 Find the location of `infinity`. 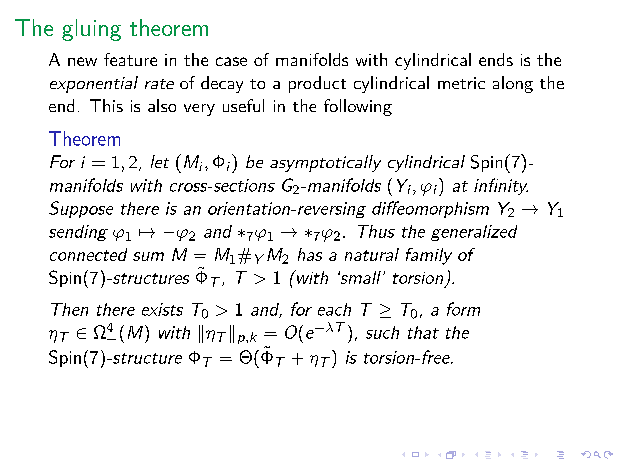

infinity is located at coordinates (501, 186).
